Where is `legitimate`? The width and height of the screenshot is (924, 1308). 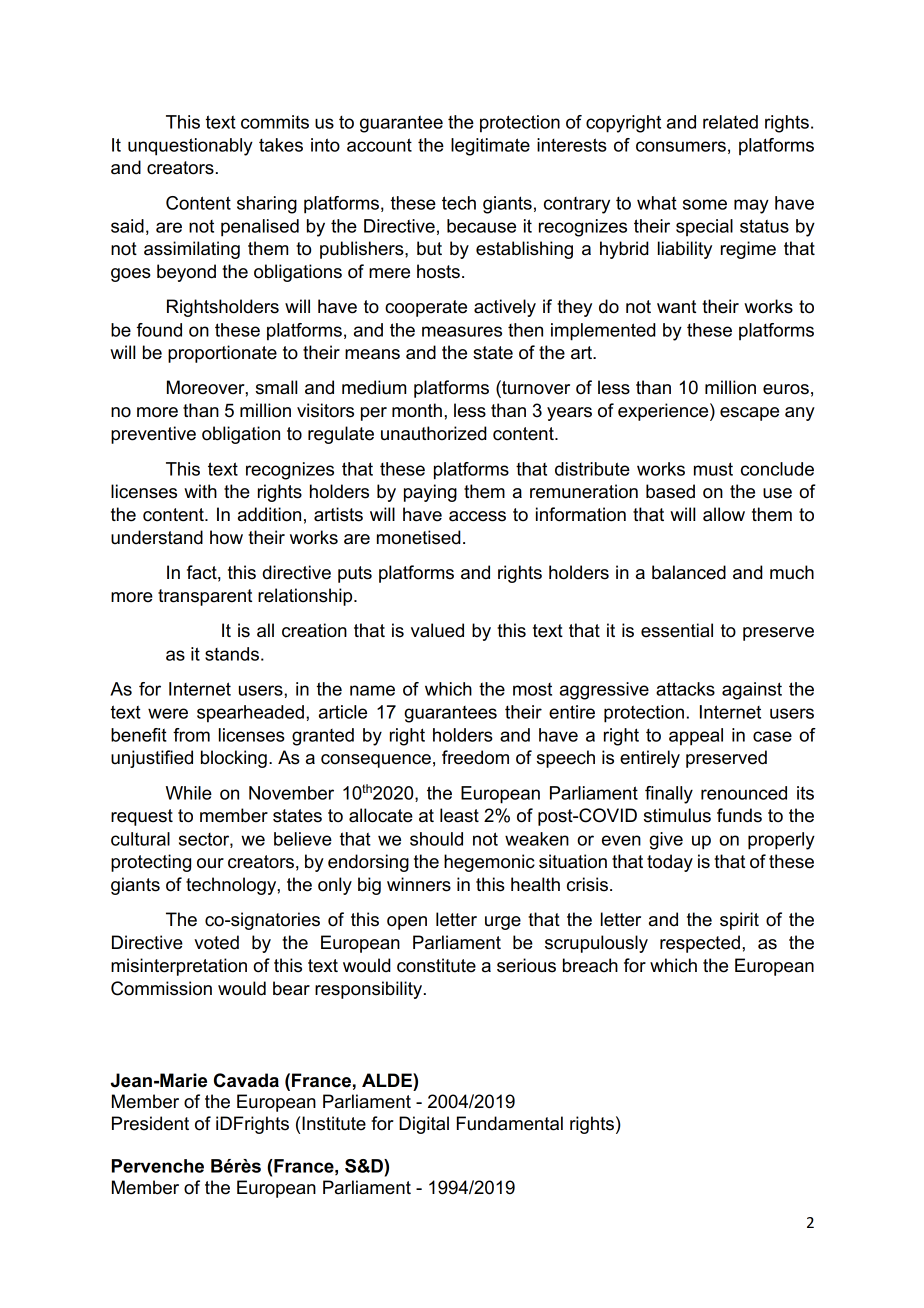
legitimate is located at coordinates (490, 147).
